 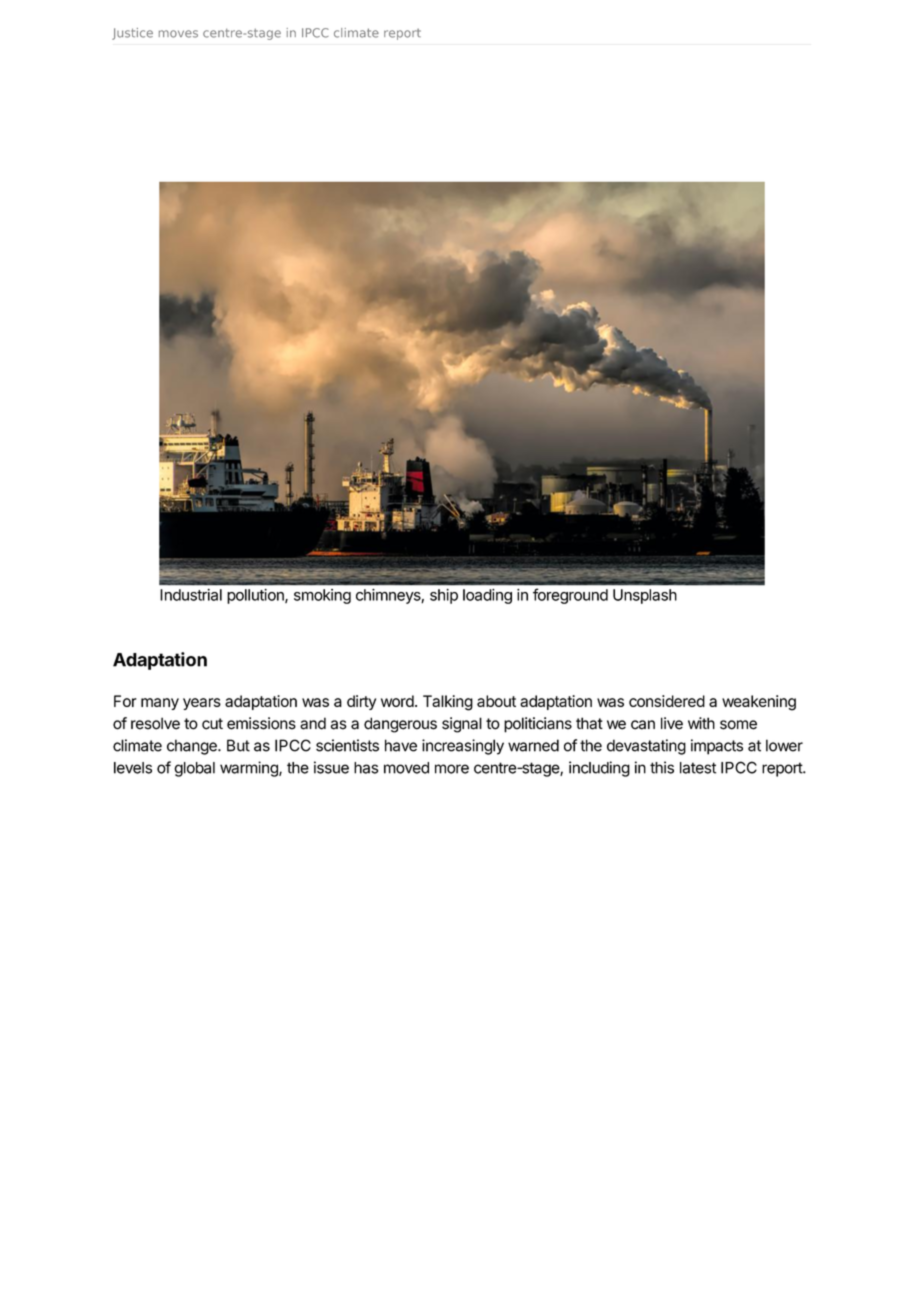 I want to click on loading, so click(x=487, y=596).
